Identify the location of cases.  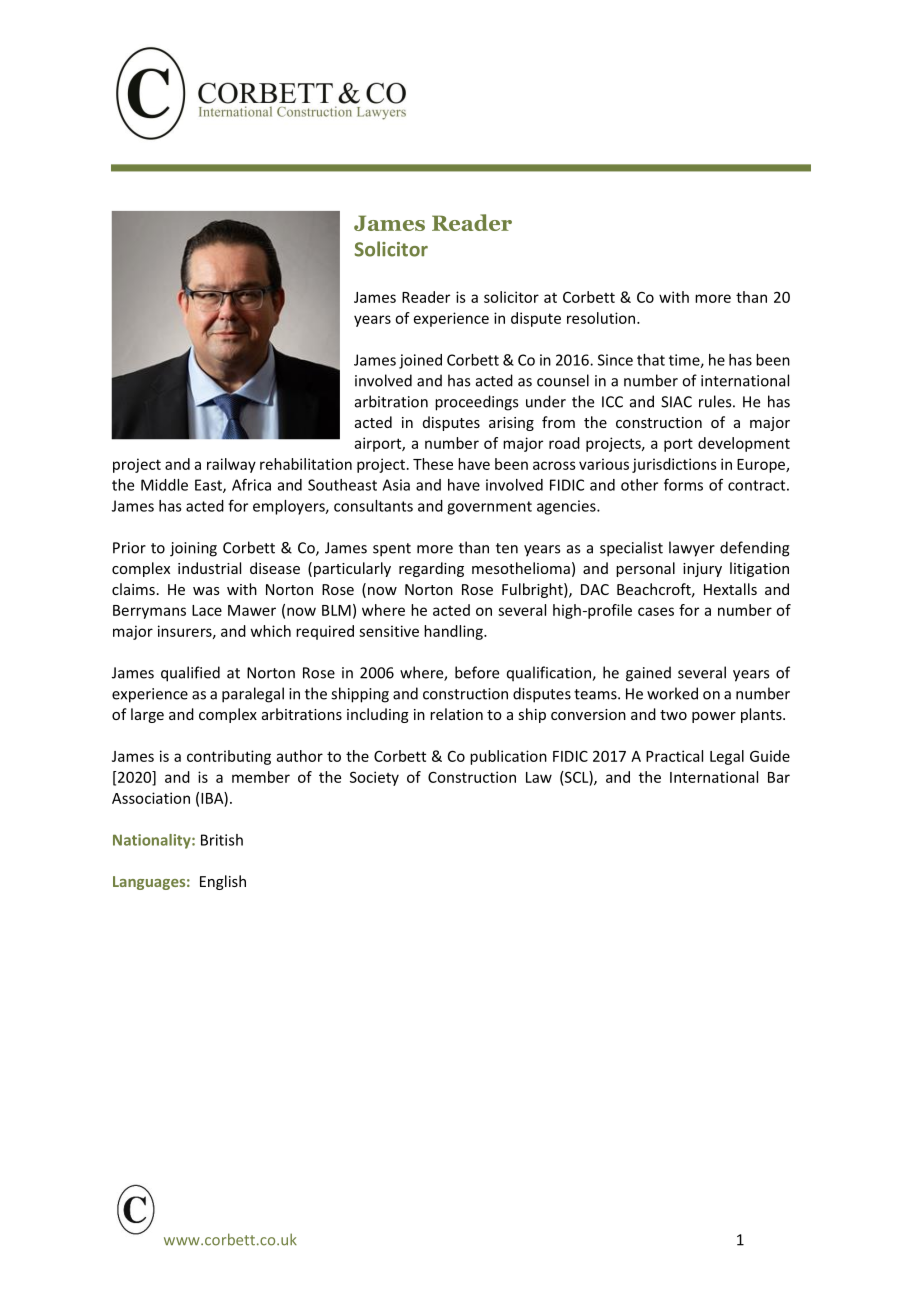
(656, 611).
